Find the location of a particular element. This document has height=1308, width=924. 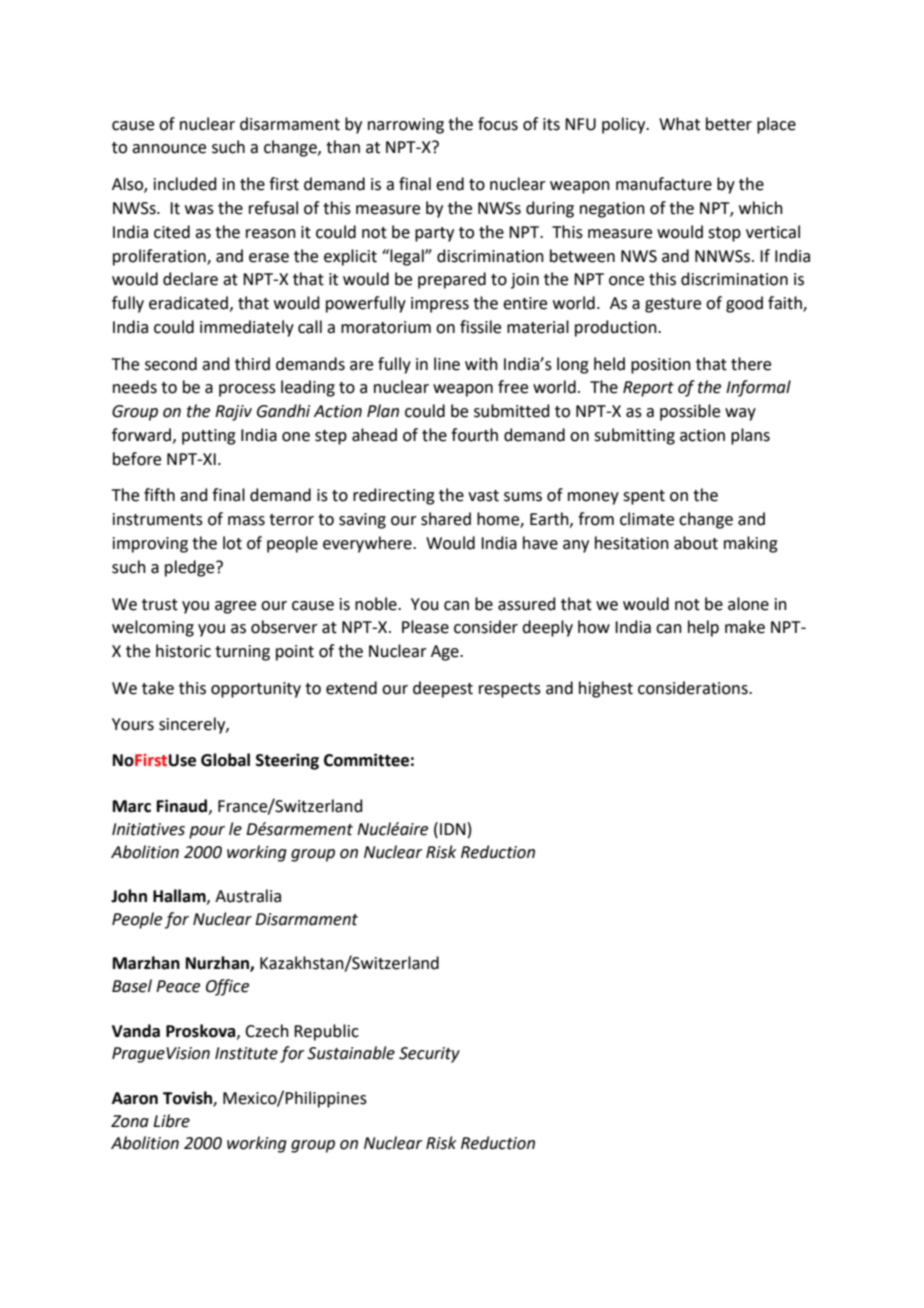

Please is located at coordinates (425, 627).
